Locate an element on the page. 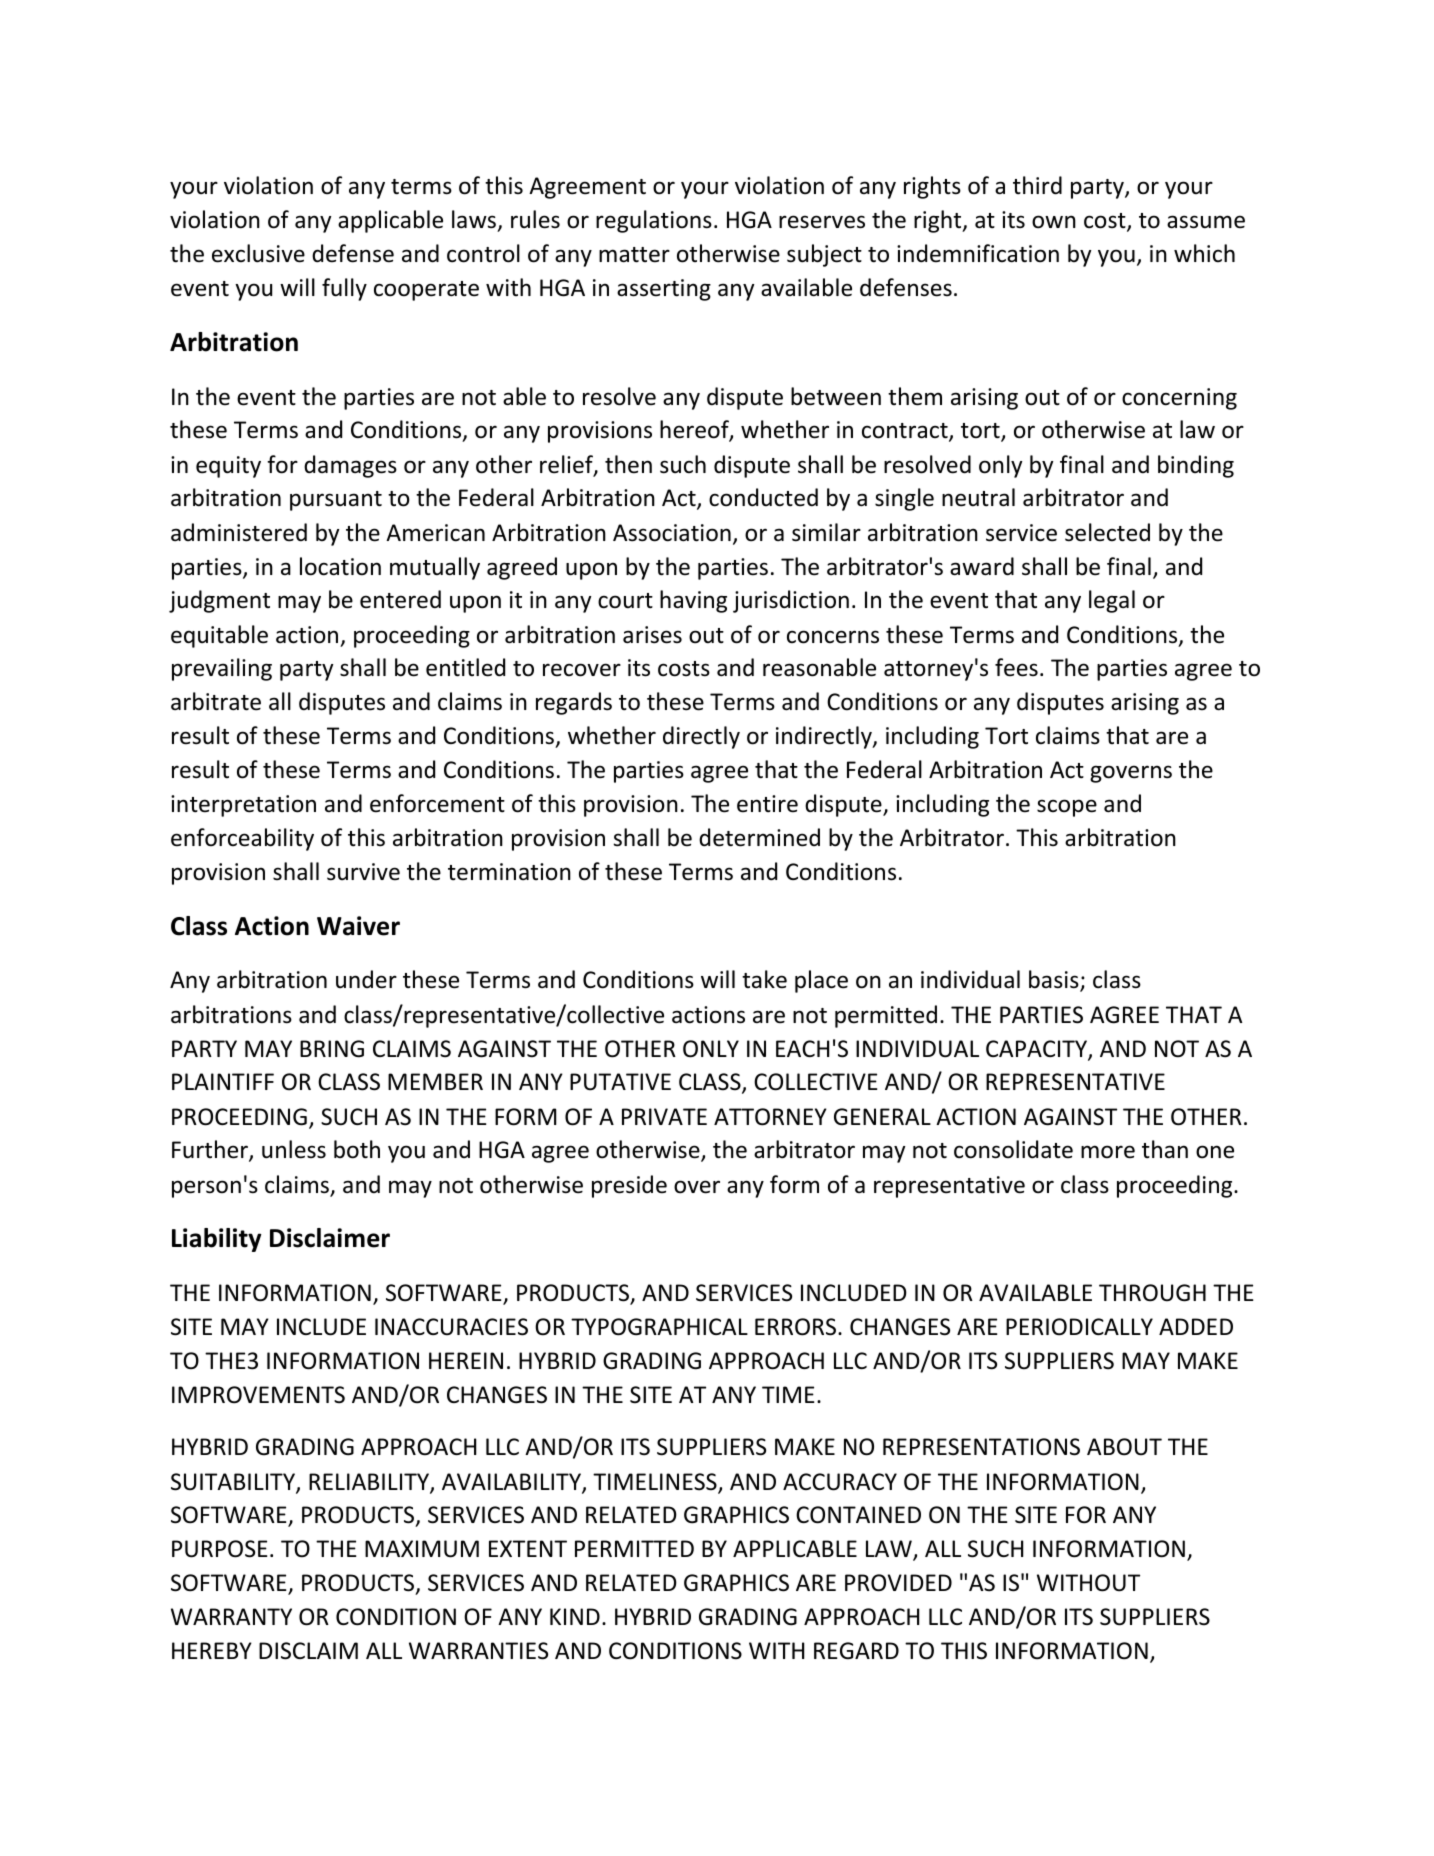 This image has width=1434, height=1856. KIND is located at coordinates (575, 1616).
